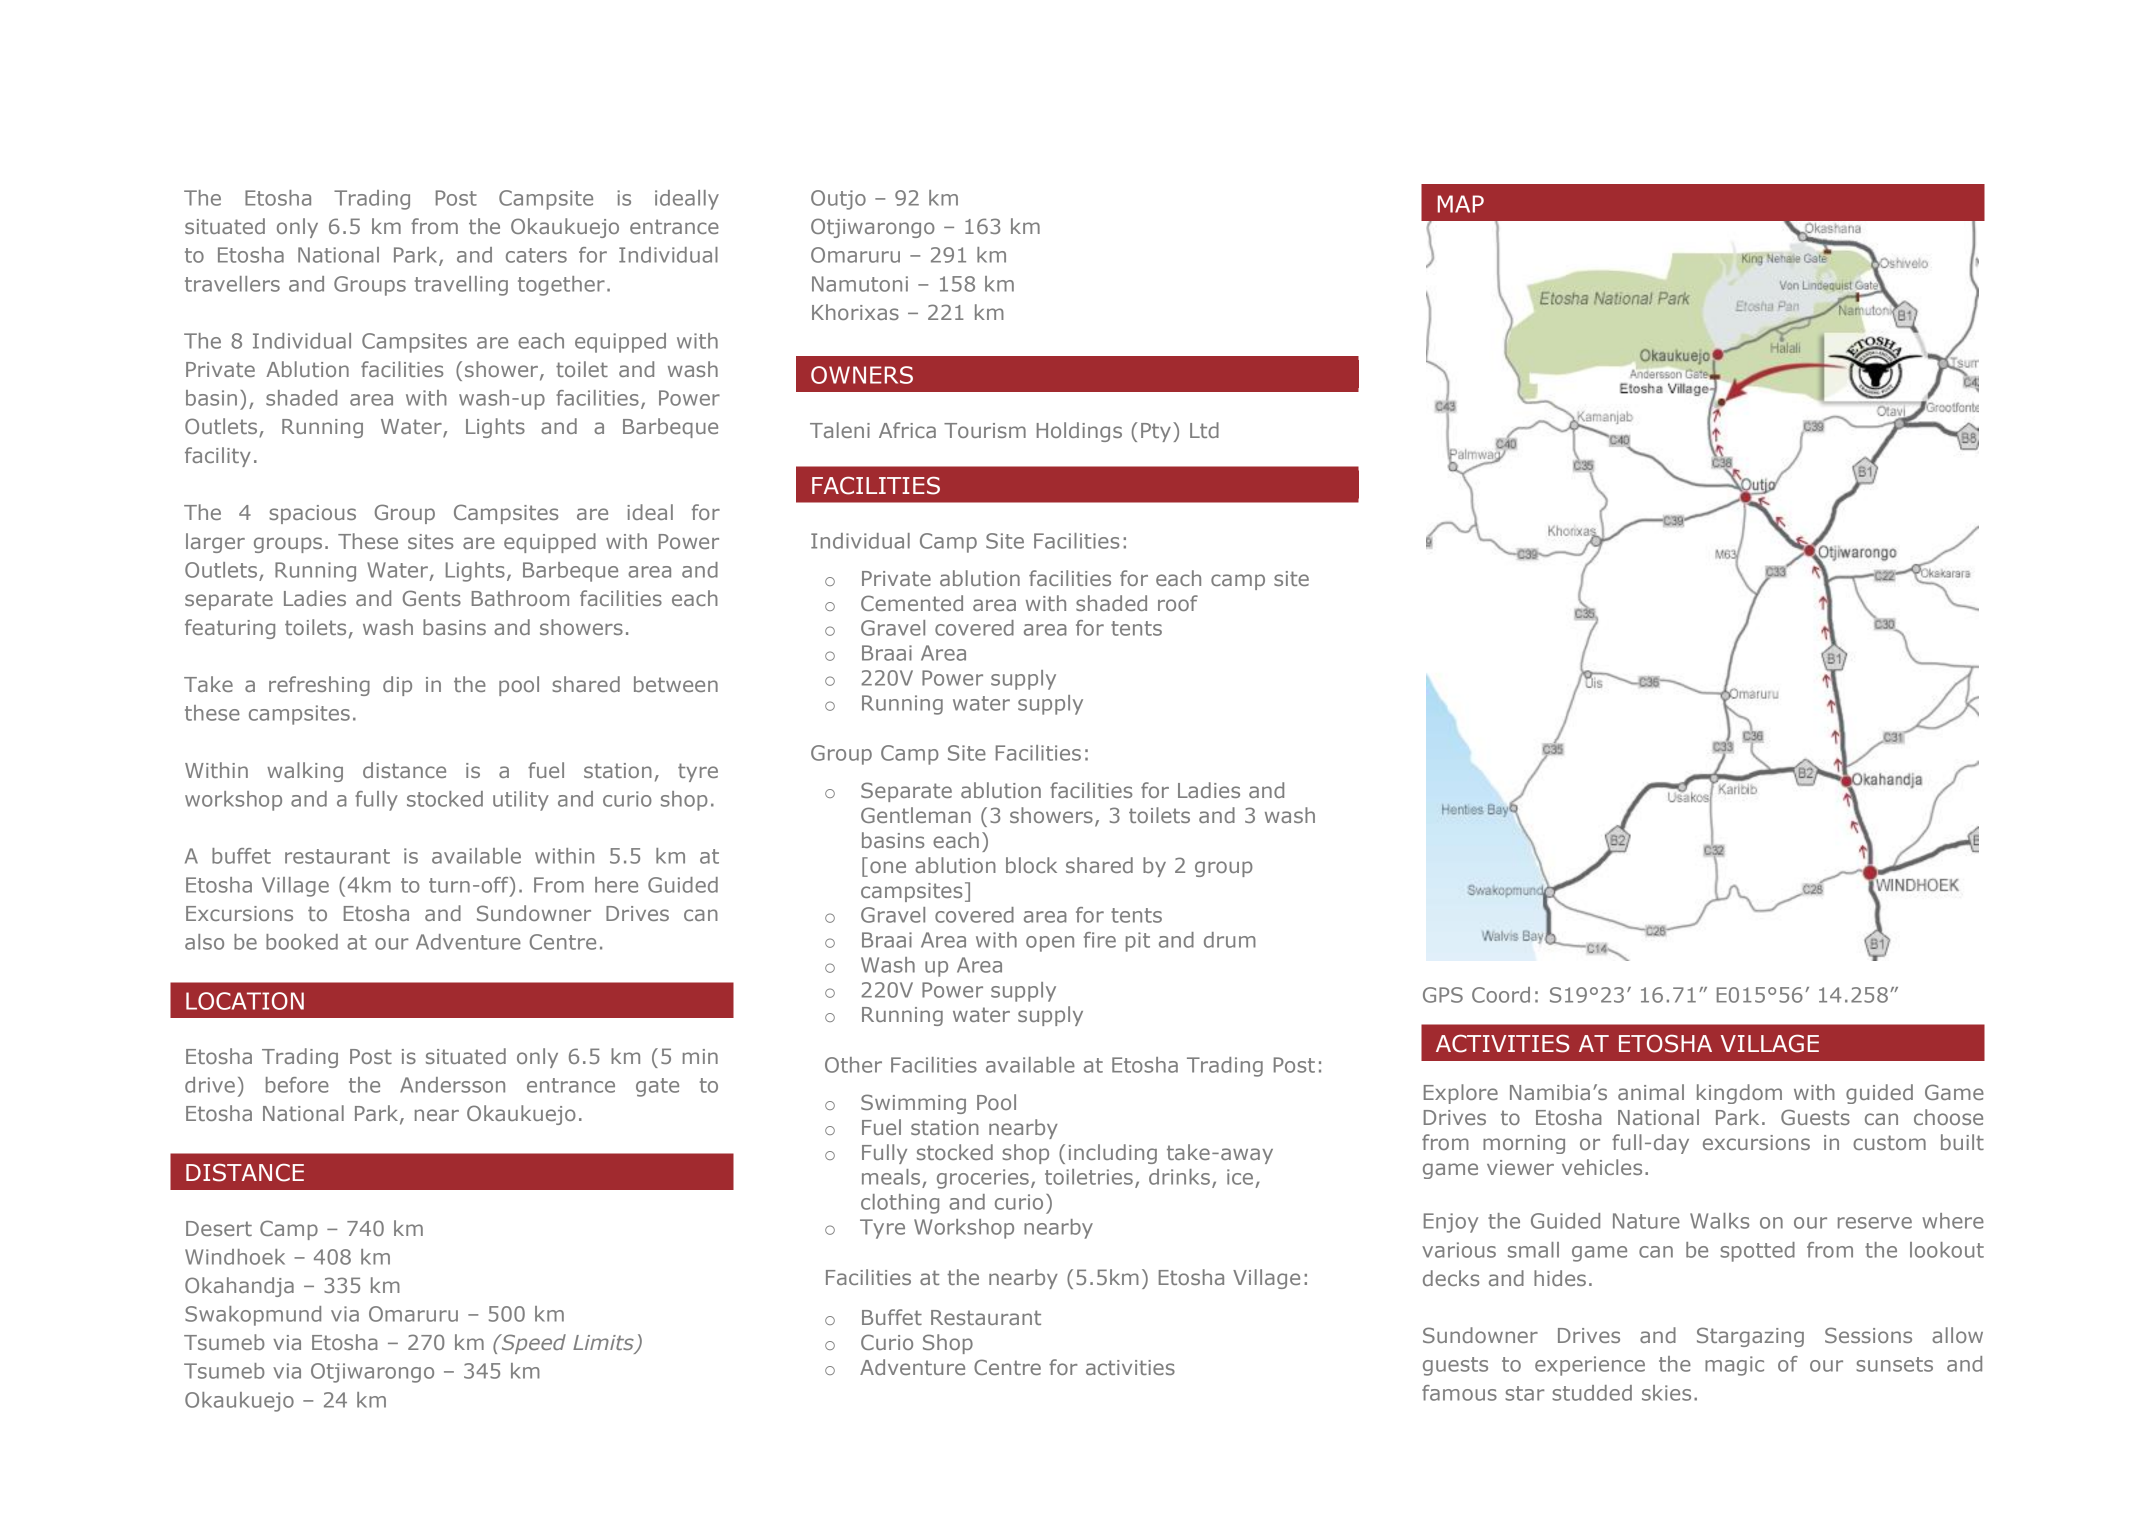 The height and width of the page is (1524, 2155). What do you see at coordinates (913, 1104) in the page?
I see `Swimming` at bounding box center [913, 1104].
